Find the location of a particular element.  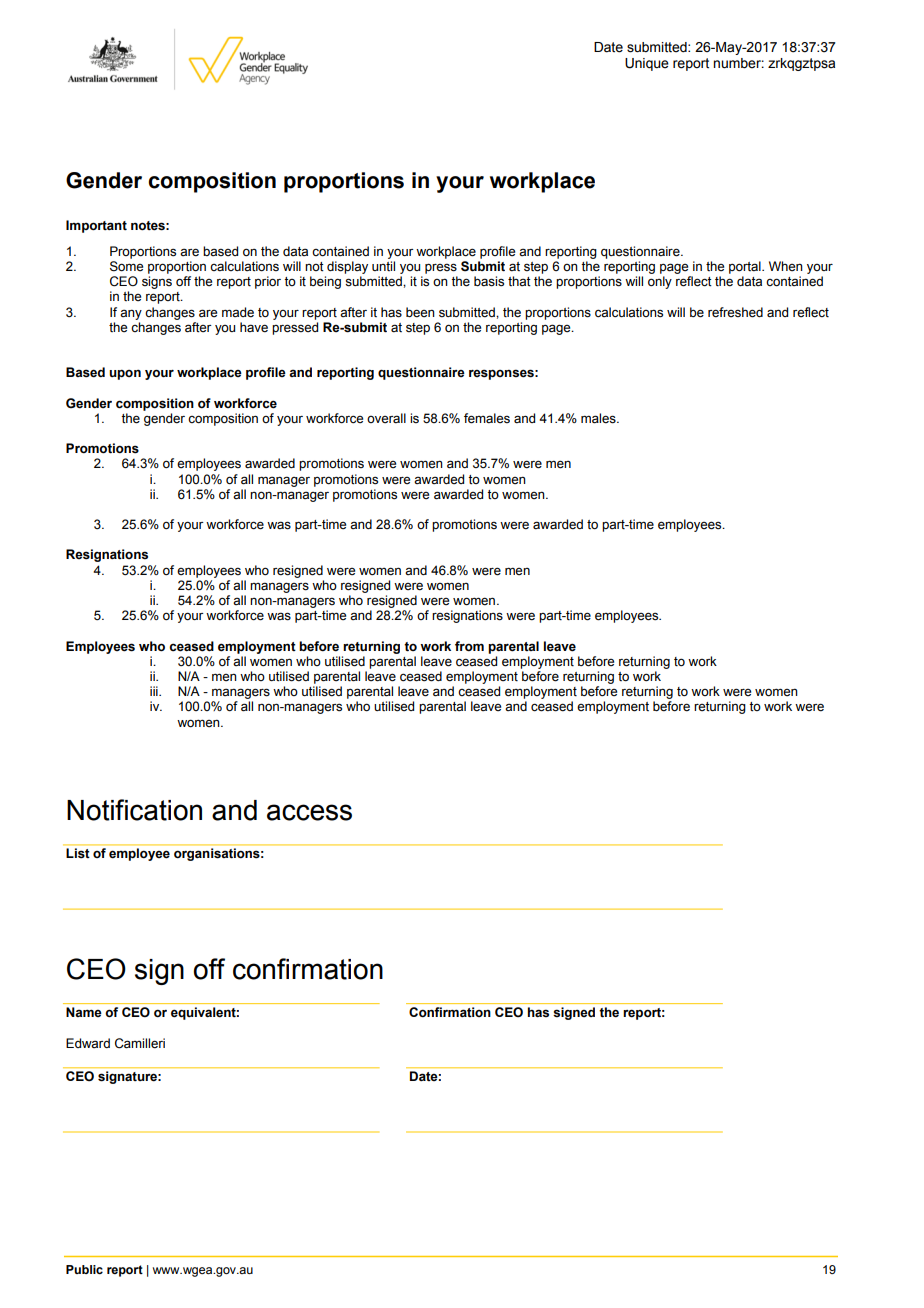

Unique is located at coordinates (647, 64).
